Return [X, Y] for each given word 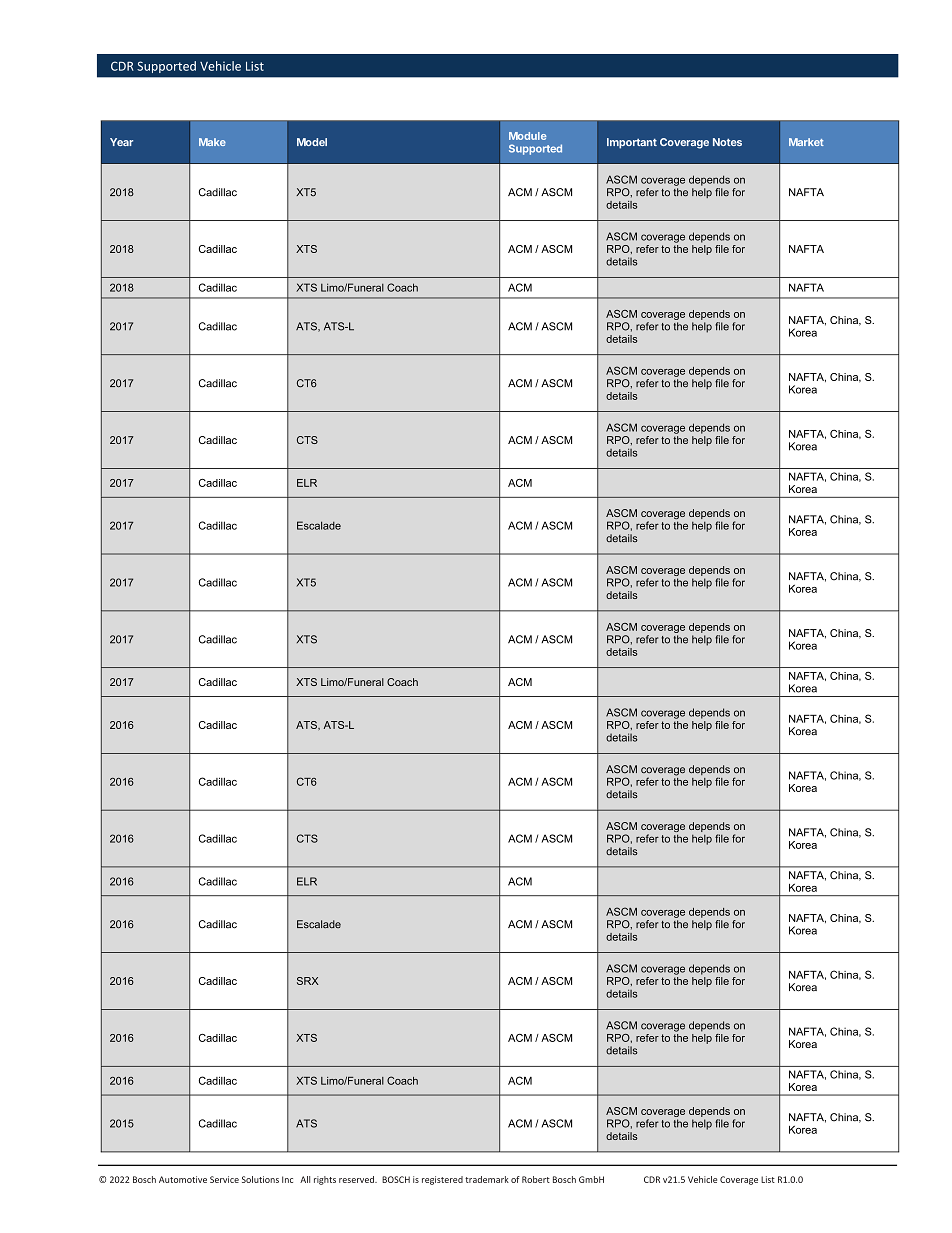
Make [212, 142]
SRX [308, 981]
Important [632, 143]
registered [442, 1180]
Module [528, 136]
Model [312, 142]
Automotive [183, 1179]
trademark [487, 1179]
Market [806, 142]
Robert [536, 1179]
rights [325, 1180]
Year [121, 142]
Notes [727, 142]
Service [224, 1179]
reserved [357, 1179]
